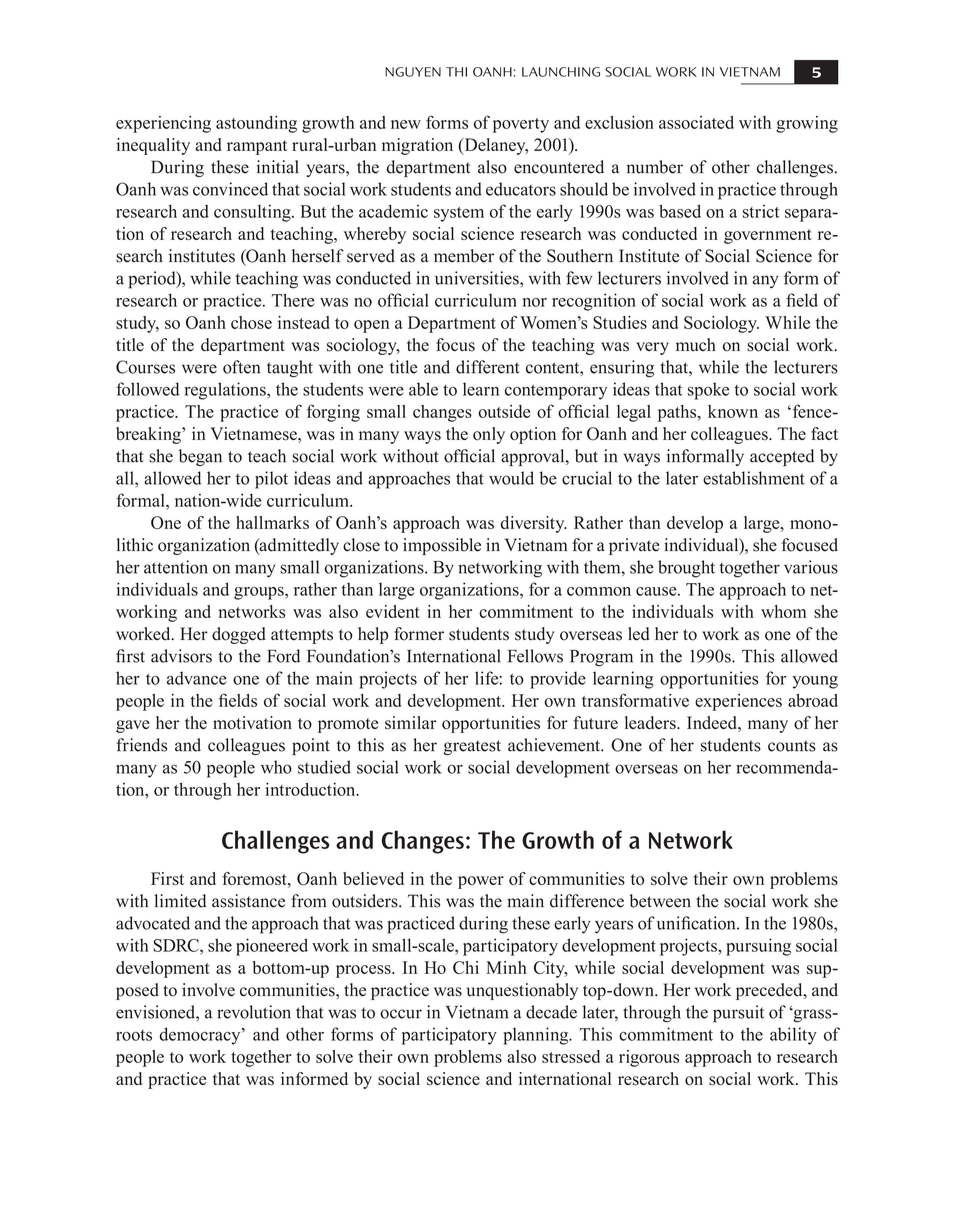  Describe the element at coordinates (782, 457) in the screenshot. I see `accepted` at that location.
